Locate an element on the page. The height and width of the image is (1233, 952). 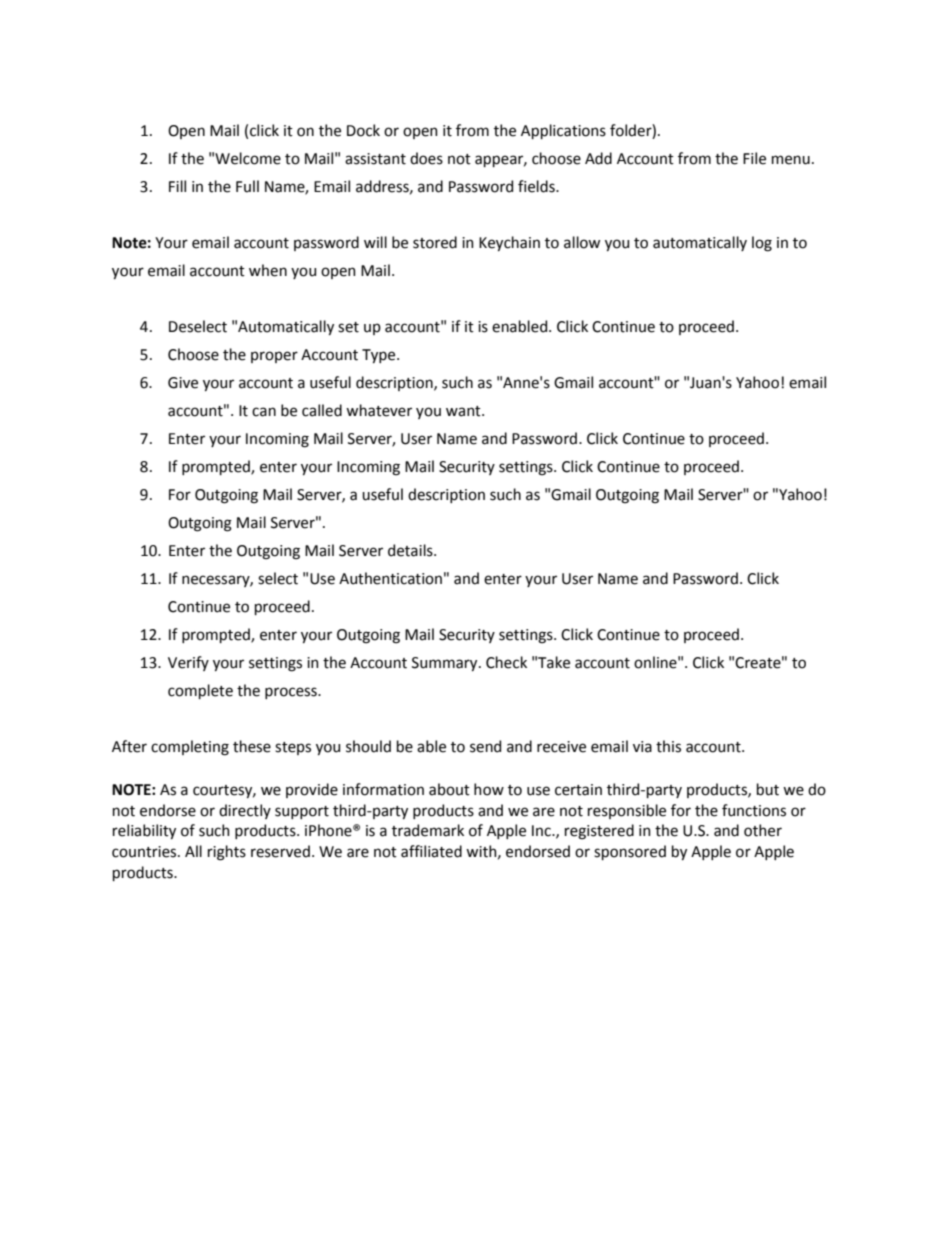
want is located at coordinates (464, 411).
